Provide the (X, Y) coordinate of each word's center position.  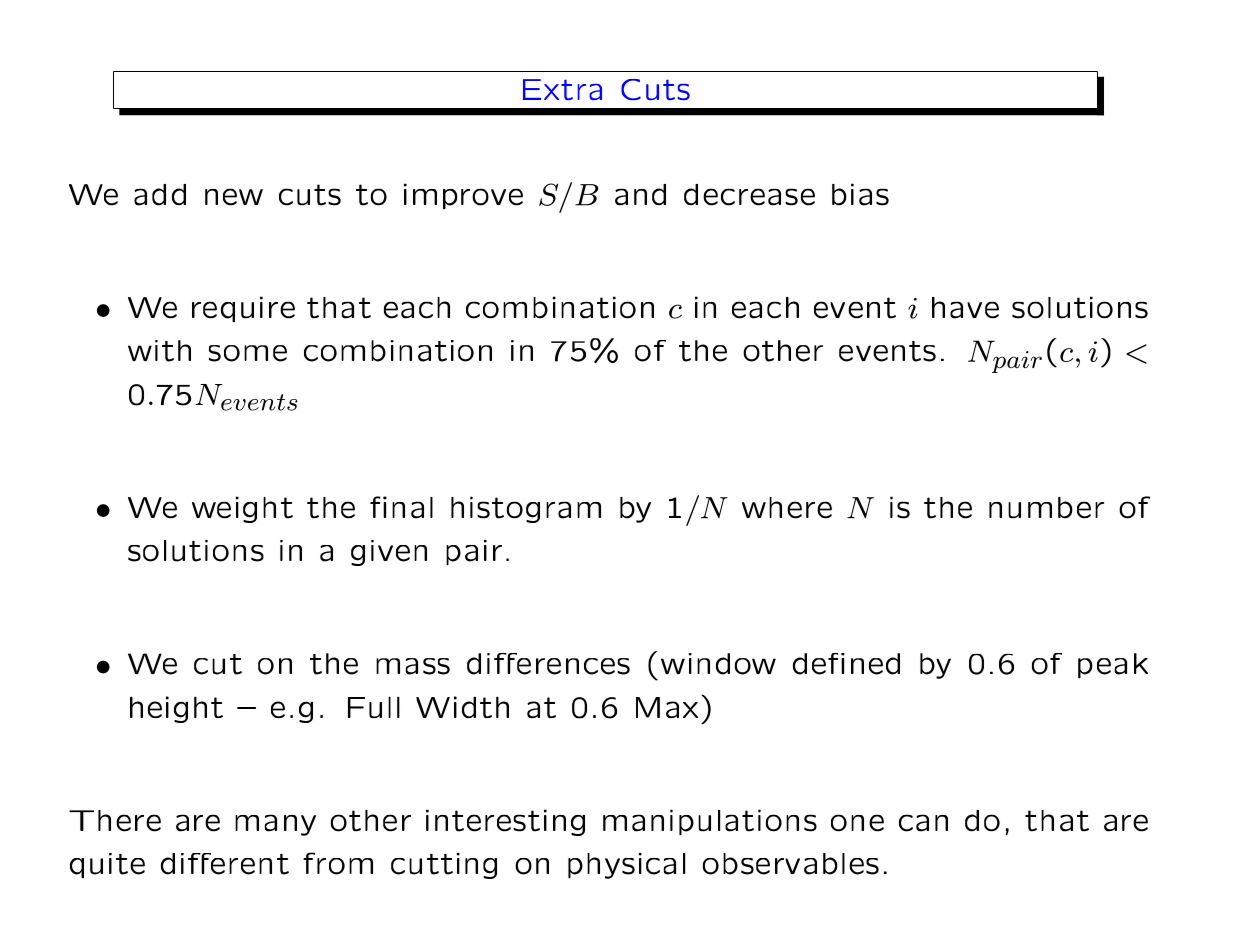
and (640, 195)
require (243, 309)
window (718, 664)
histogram (526, 509)
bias (860, 194)
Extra (562, 89)
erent (249, 864)
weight (242, 509)
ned (875, 664)
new (234, 197)
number (1046, 508)
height (176, 709)
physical (626, 866)
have (965, 308)
